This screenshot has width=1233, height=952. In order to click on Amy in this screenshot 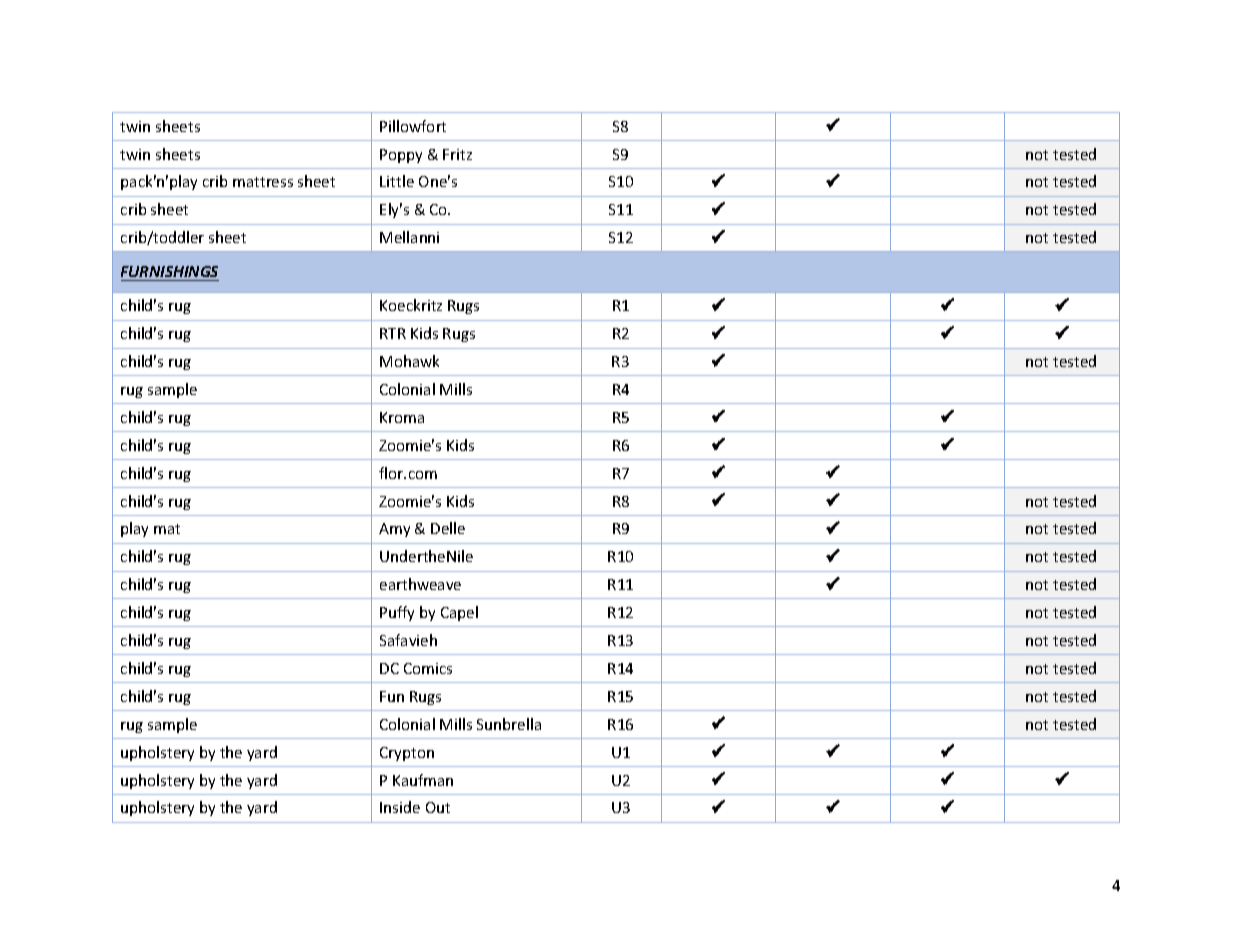, I will do `click(394, 530)`.
